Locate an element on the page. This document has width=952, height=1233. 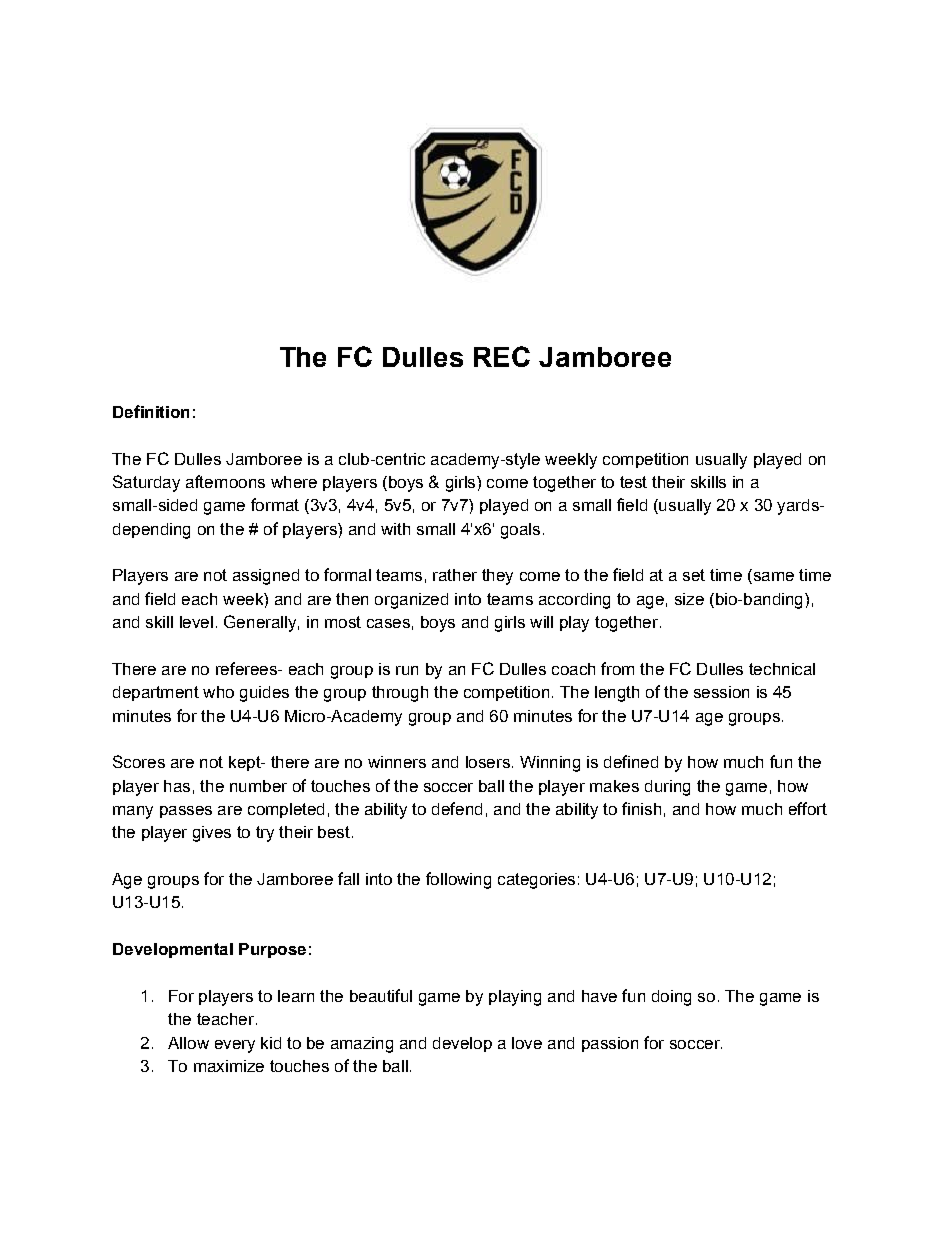
who is located at coordinates (218, 692).
